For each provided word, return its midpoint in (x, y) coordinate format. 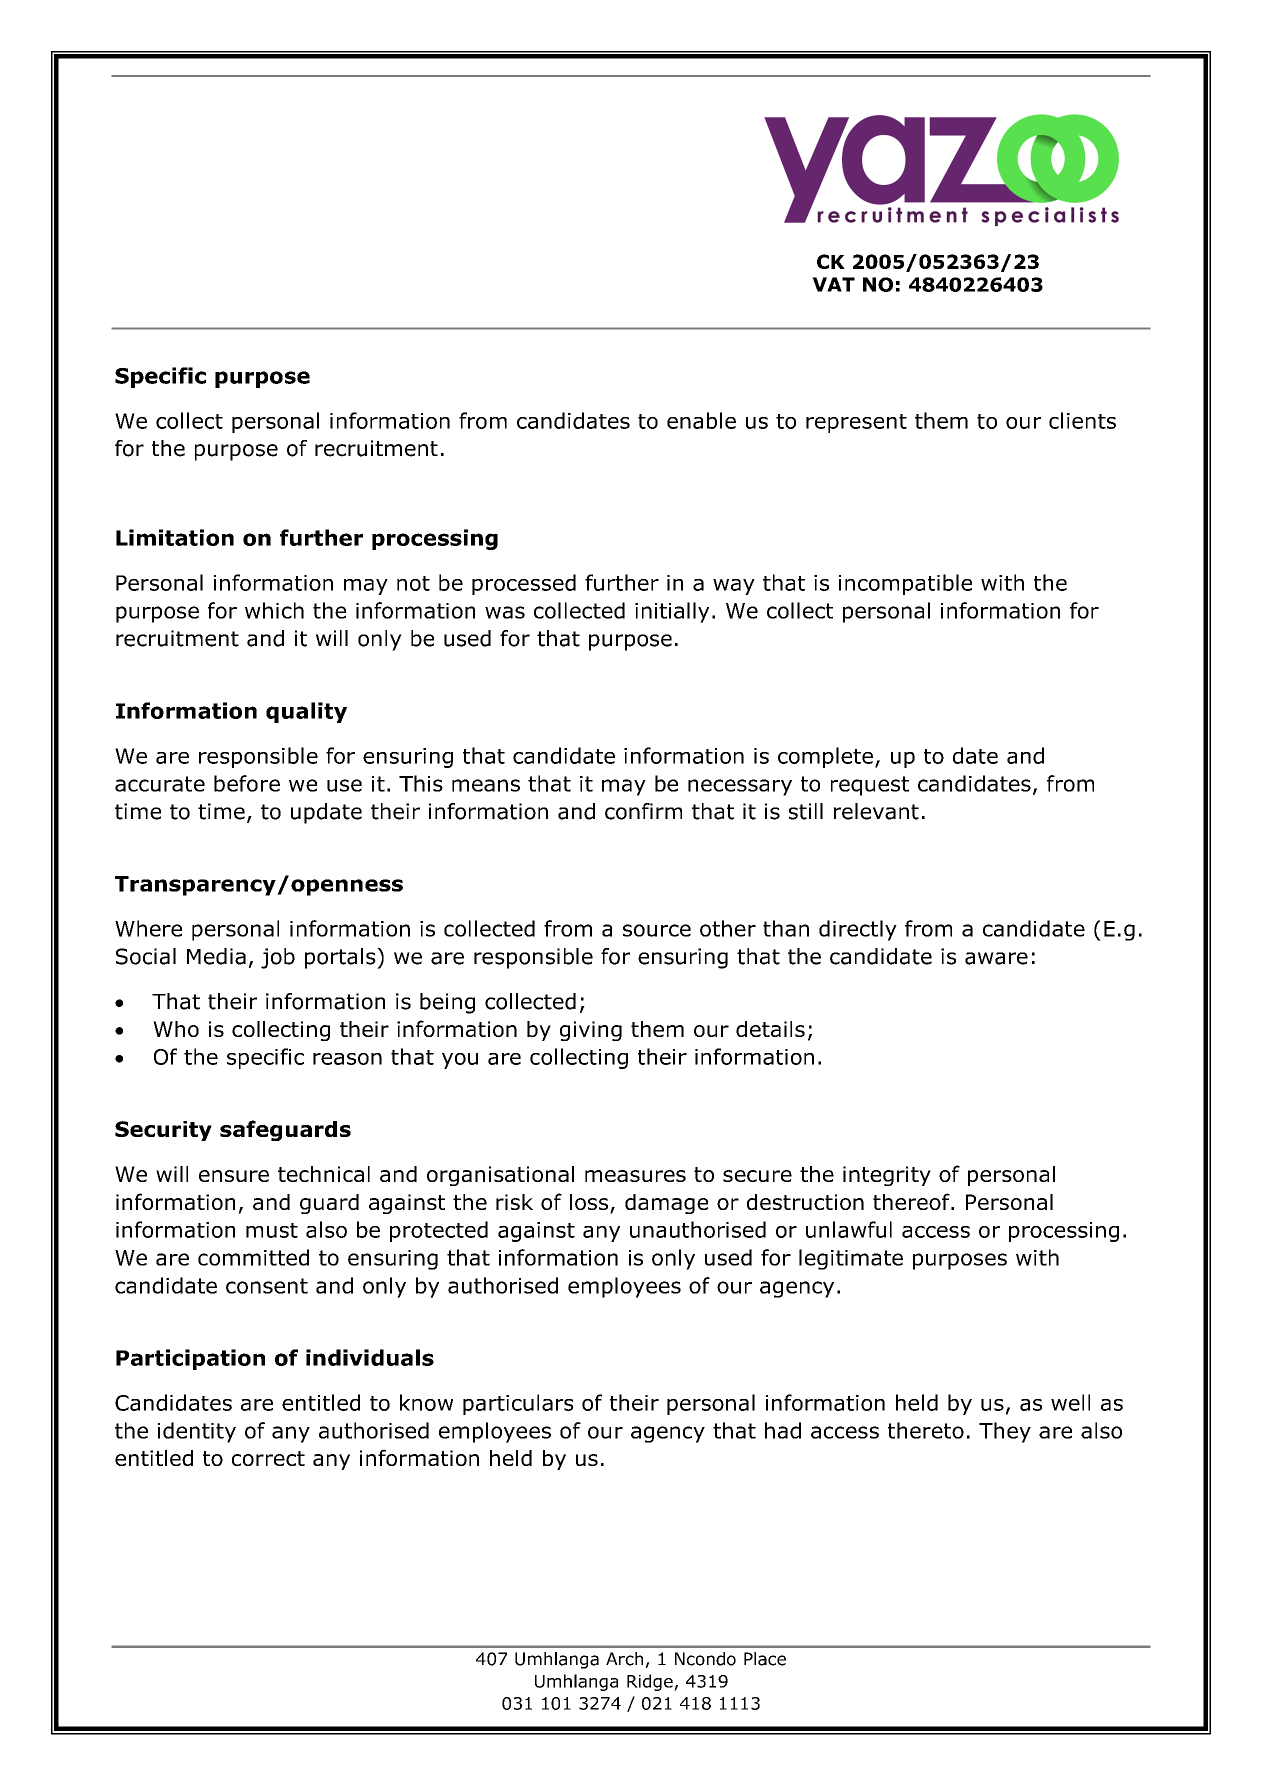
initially (672, 612)
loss (590, 1203)
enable (701, 420)
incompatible (905, 584)
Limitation (175, 537)
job (278, 958)
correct (268, 1458)
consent (267, 1286)
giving (591, 1031)
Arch (624, 1659)
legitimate (851, 1259)
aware (996, 958)
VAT (833, 284)
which (274, 610)
